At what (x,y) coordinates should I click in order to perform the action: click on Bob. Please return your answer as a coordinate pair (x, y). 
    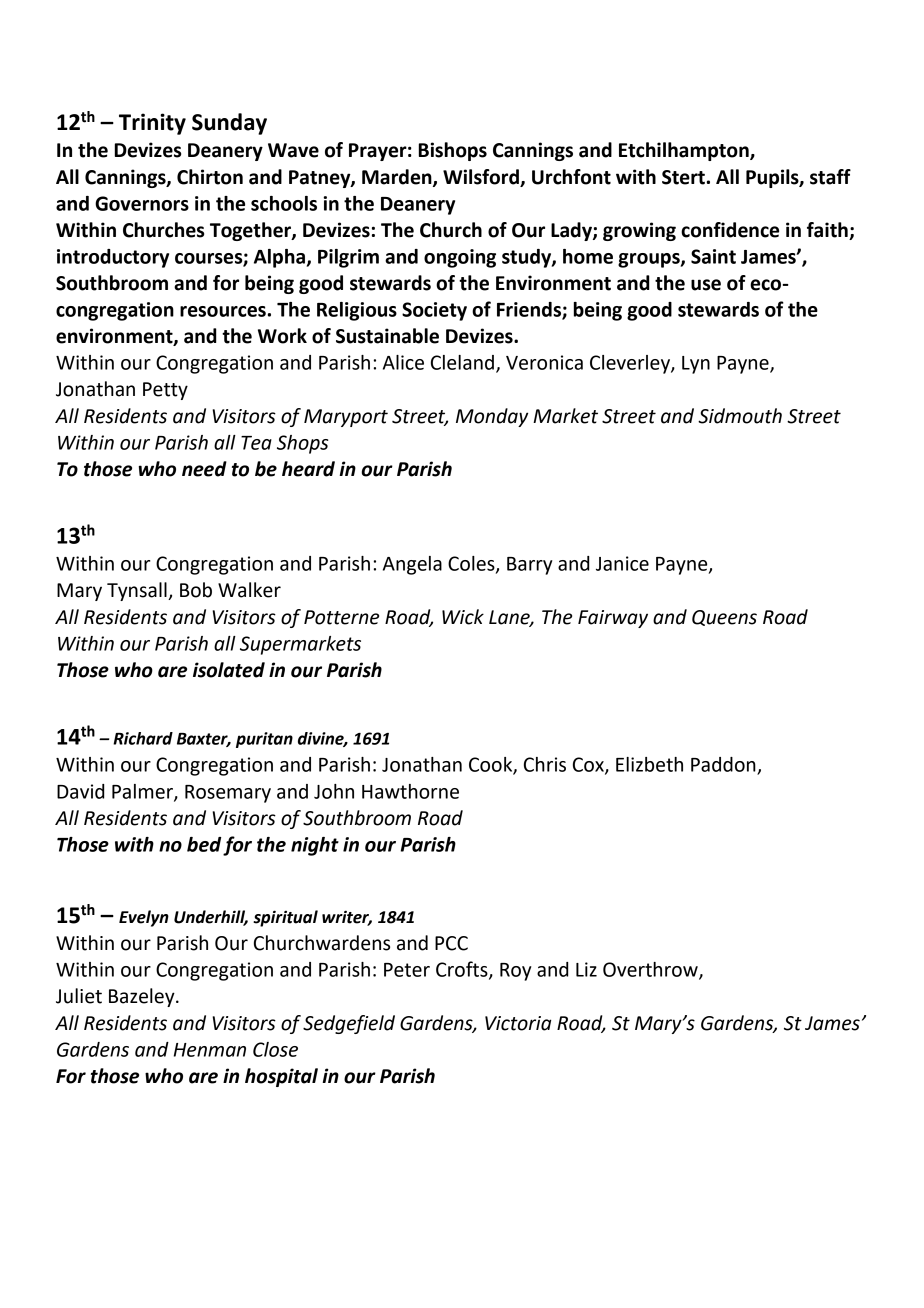
    Looking at the image, I should click on (196, 590).
